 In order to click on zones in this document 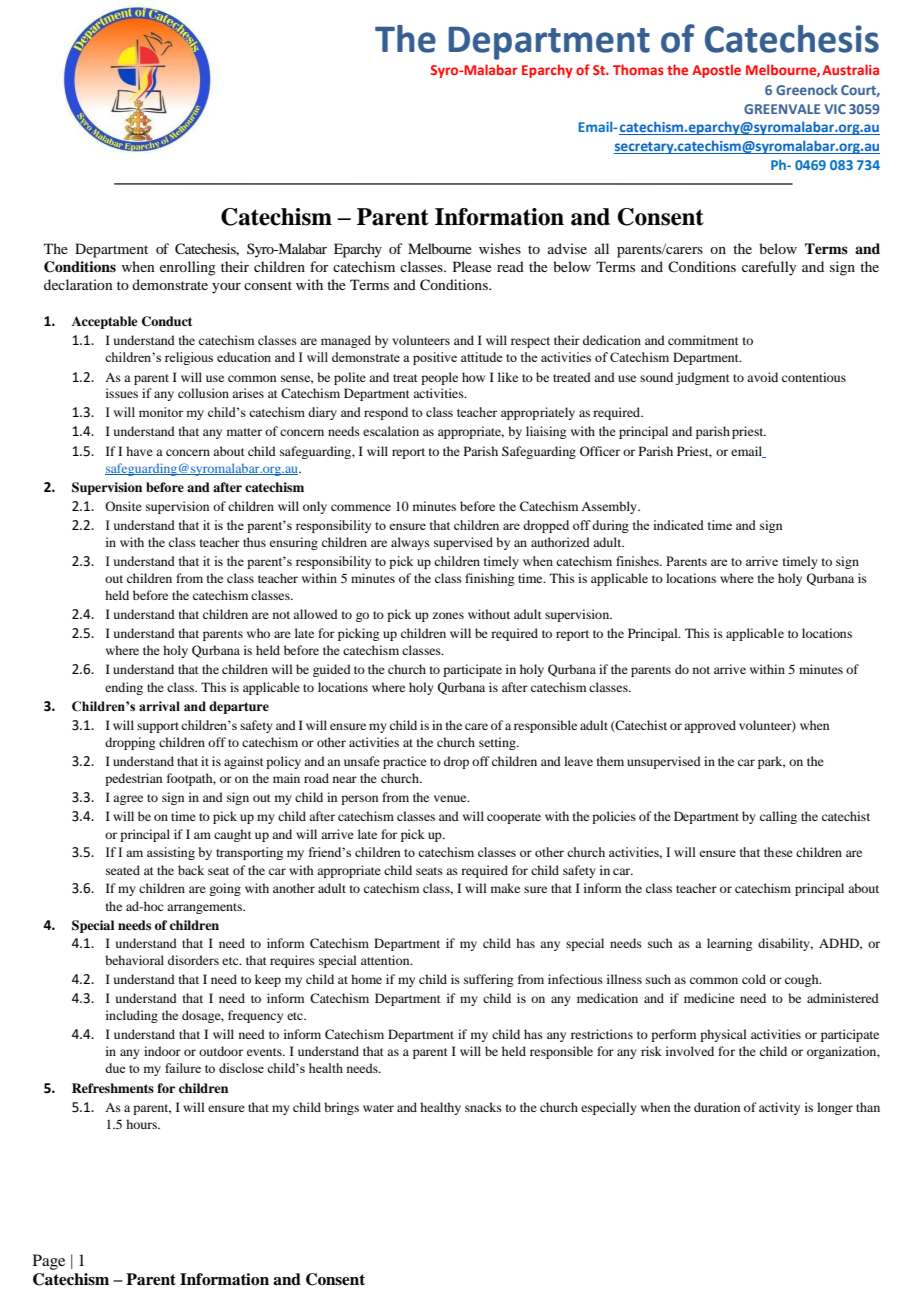, I will do `click(448, 615)`.
